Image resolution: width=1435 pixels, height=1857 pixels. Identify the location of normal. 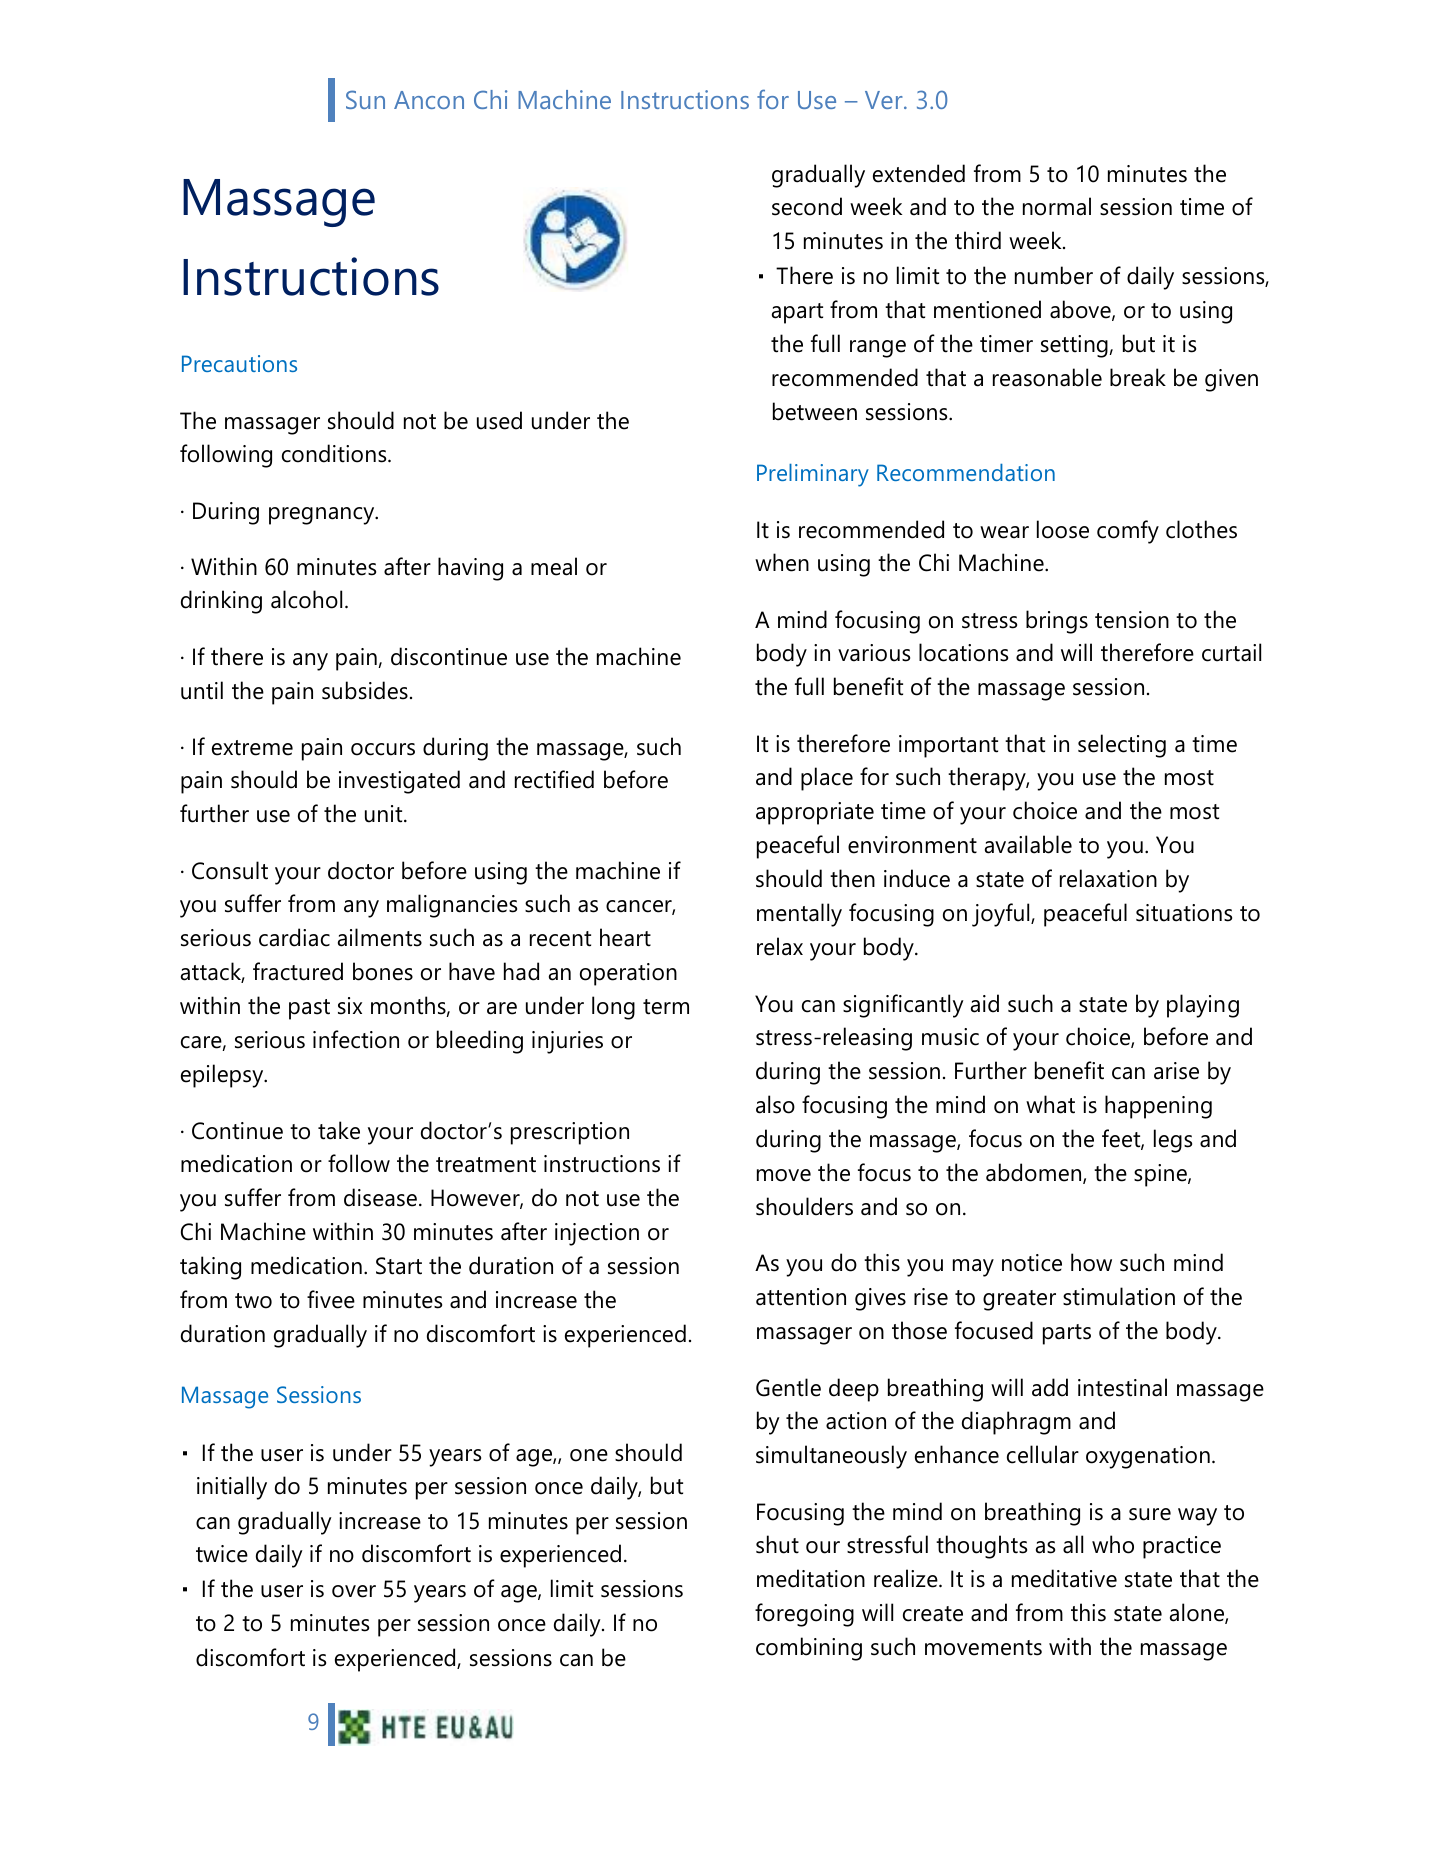
(1057, 206).
